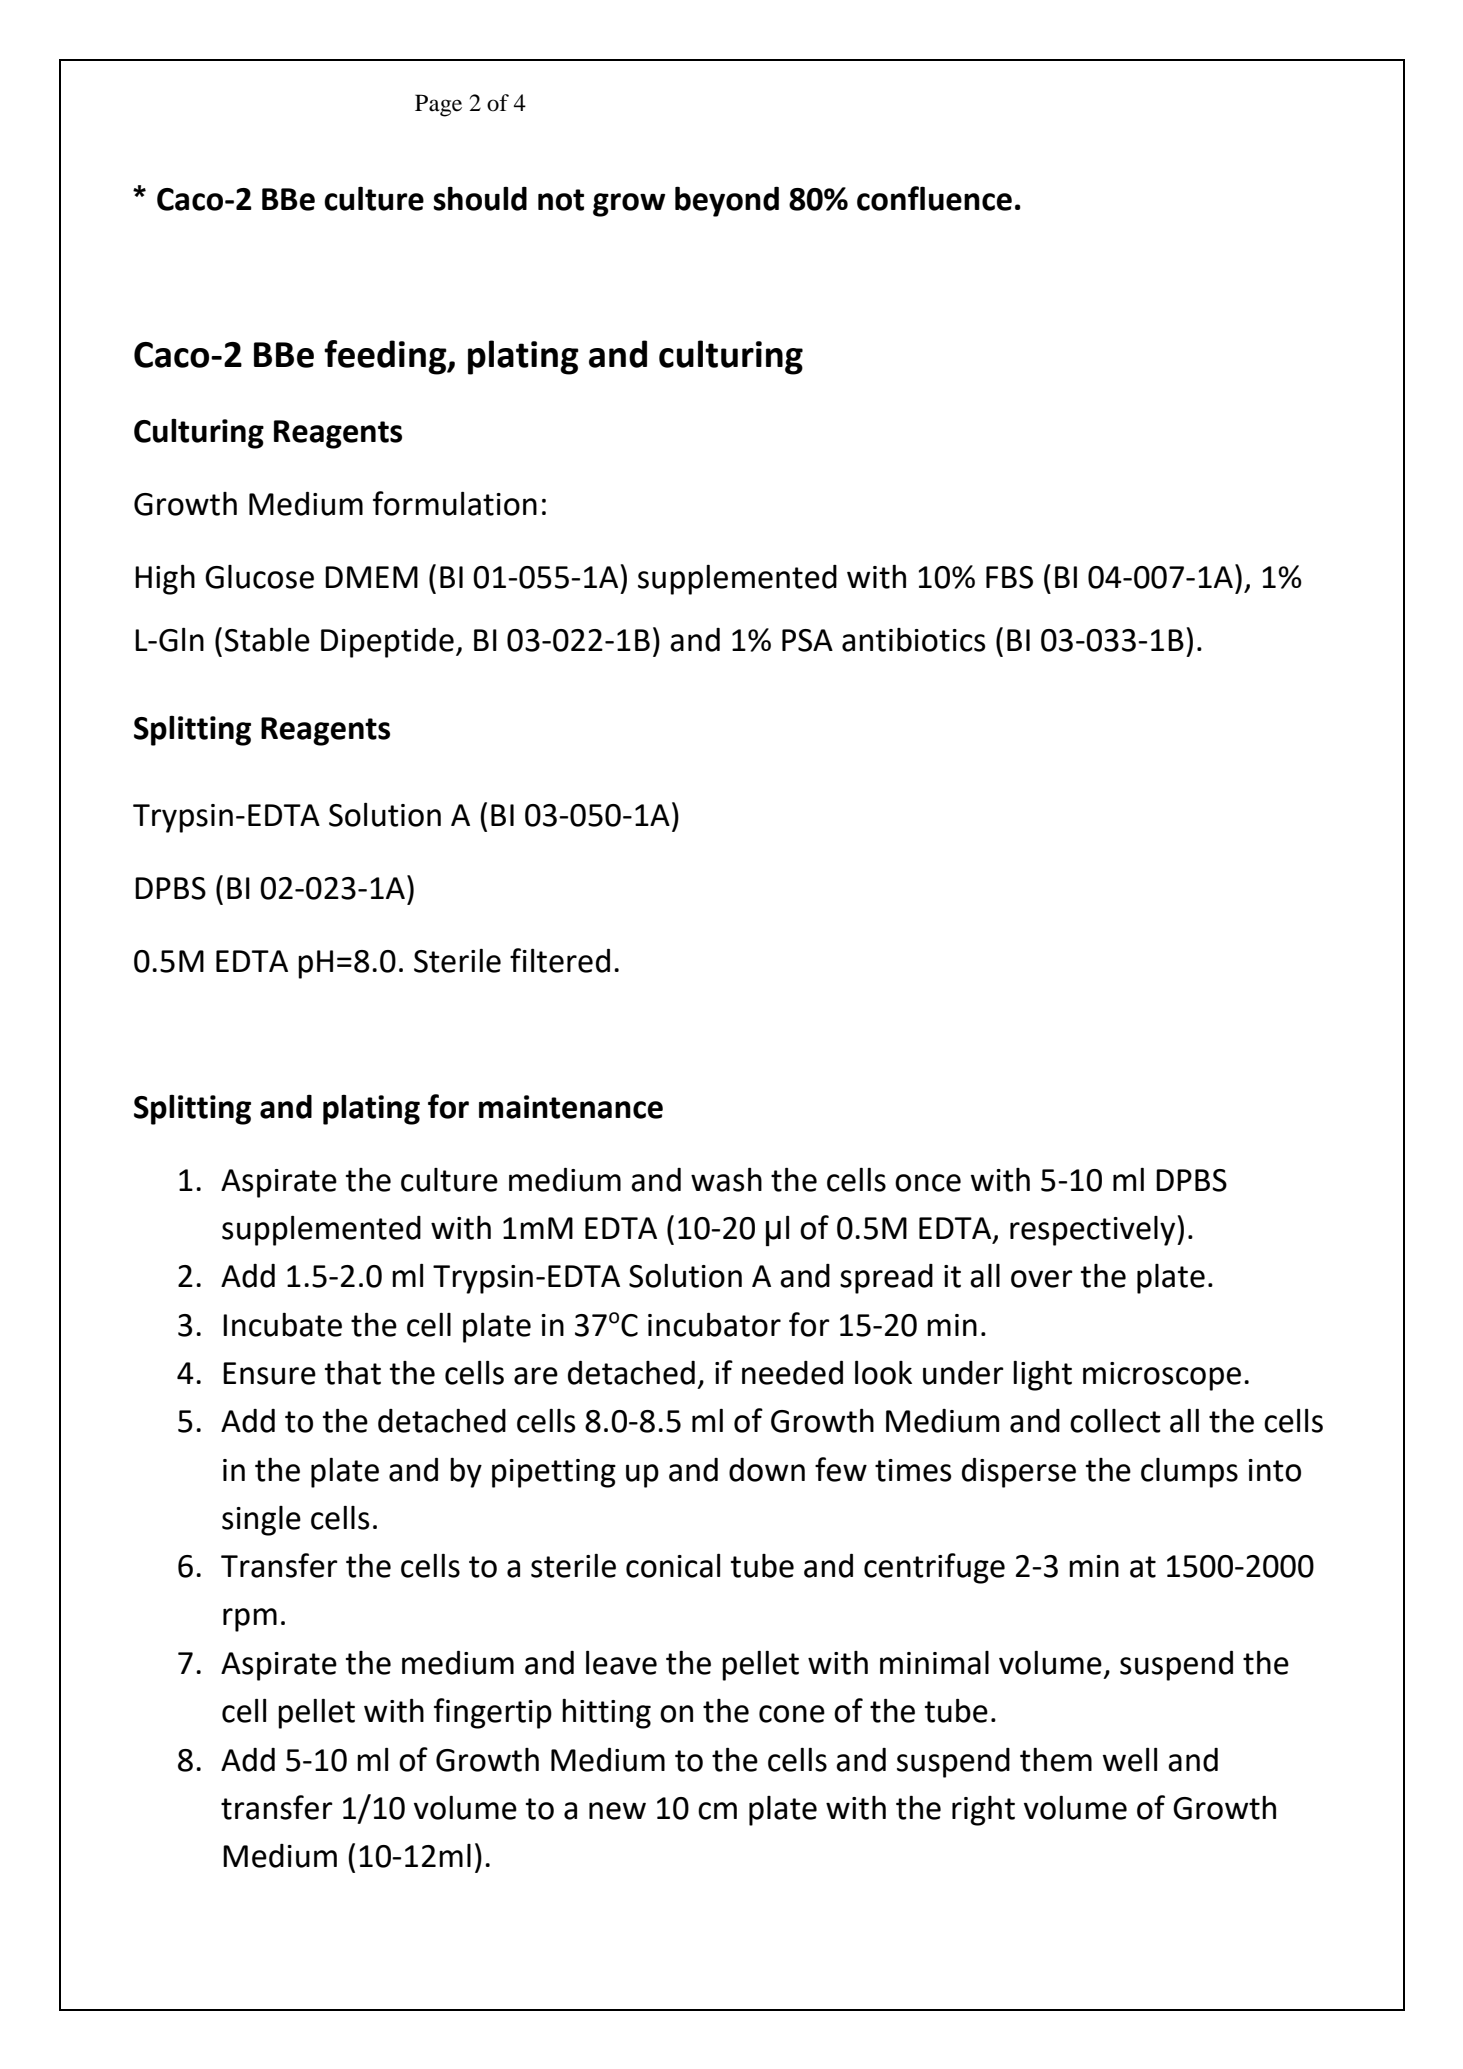  What do you see at coordinates (269, 1373) in the page?
I see `Ensure` at bounding box center [269, 1373].
